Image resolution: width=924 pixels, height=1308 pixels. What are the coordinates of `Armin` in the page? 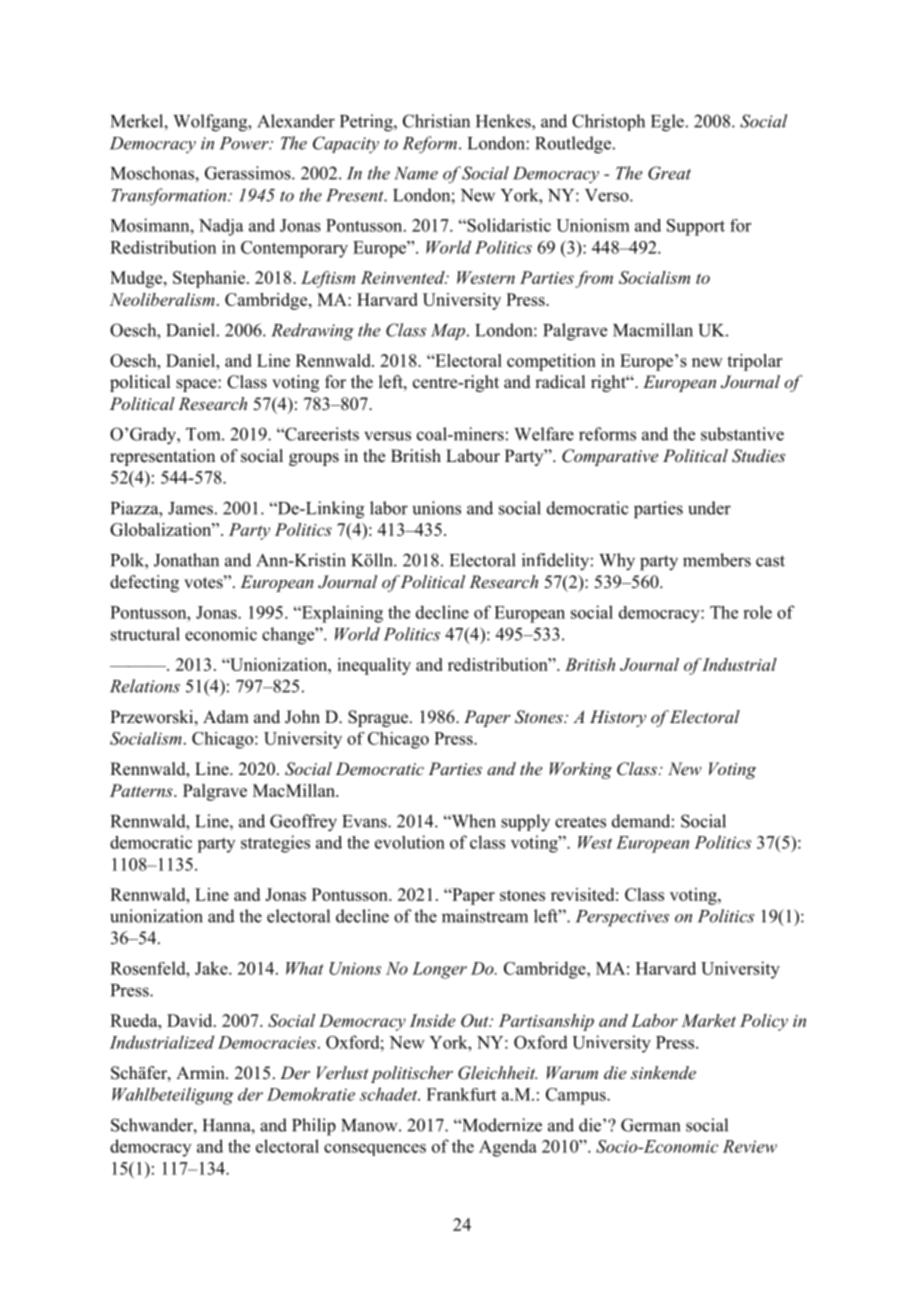 It's located at (201, 1072).
